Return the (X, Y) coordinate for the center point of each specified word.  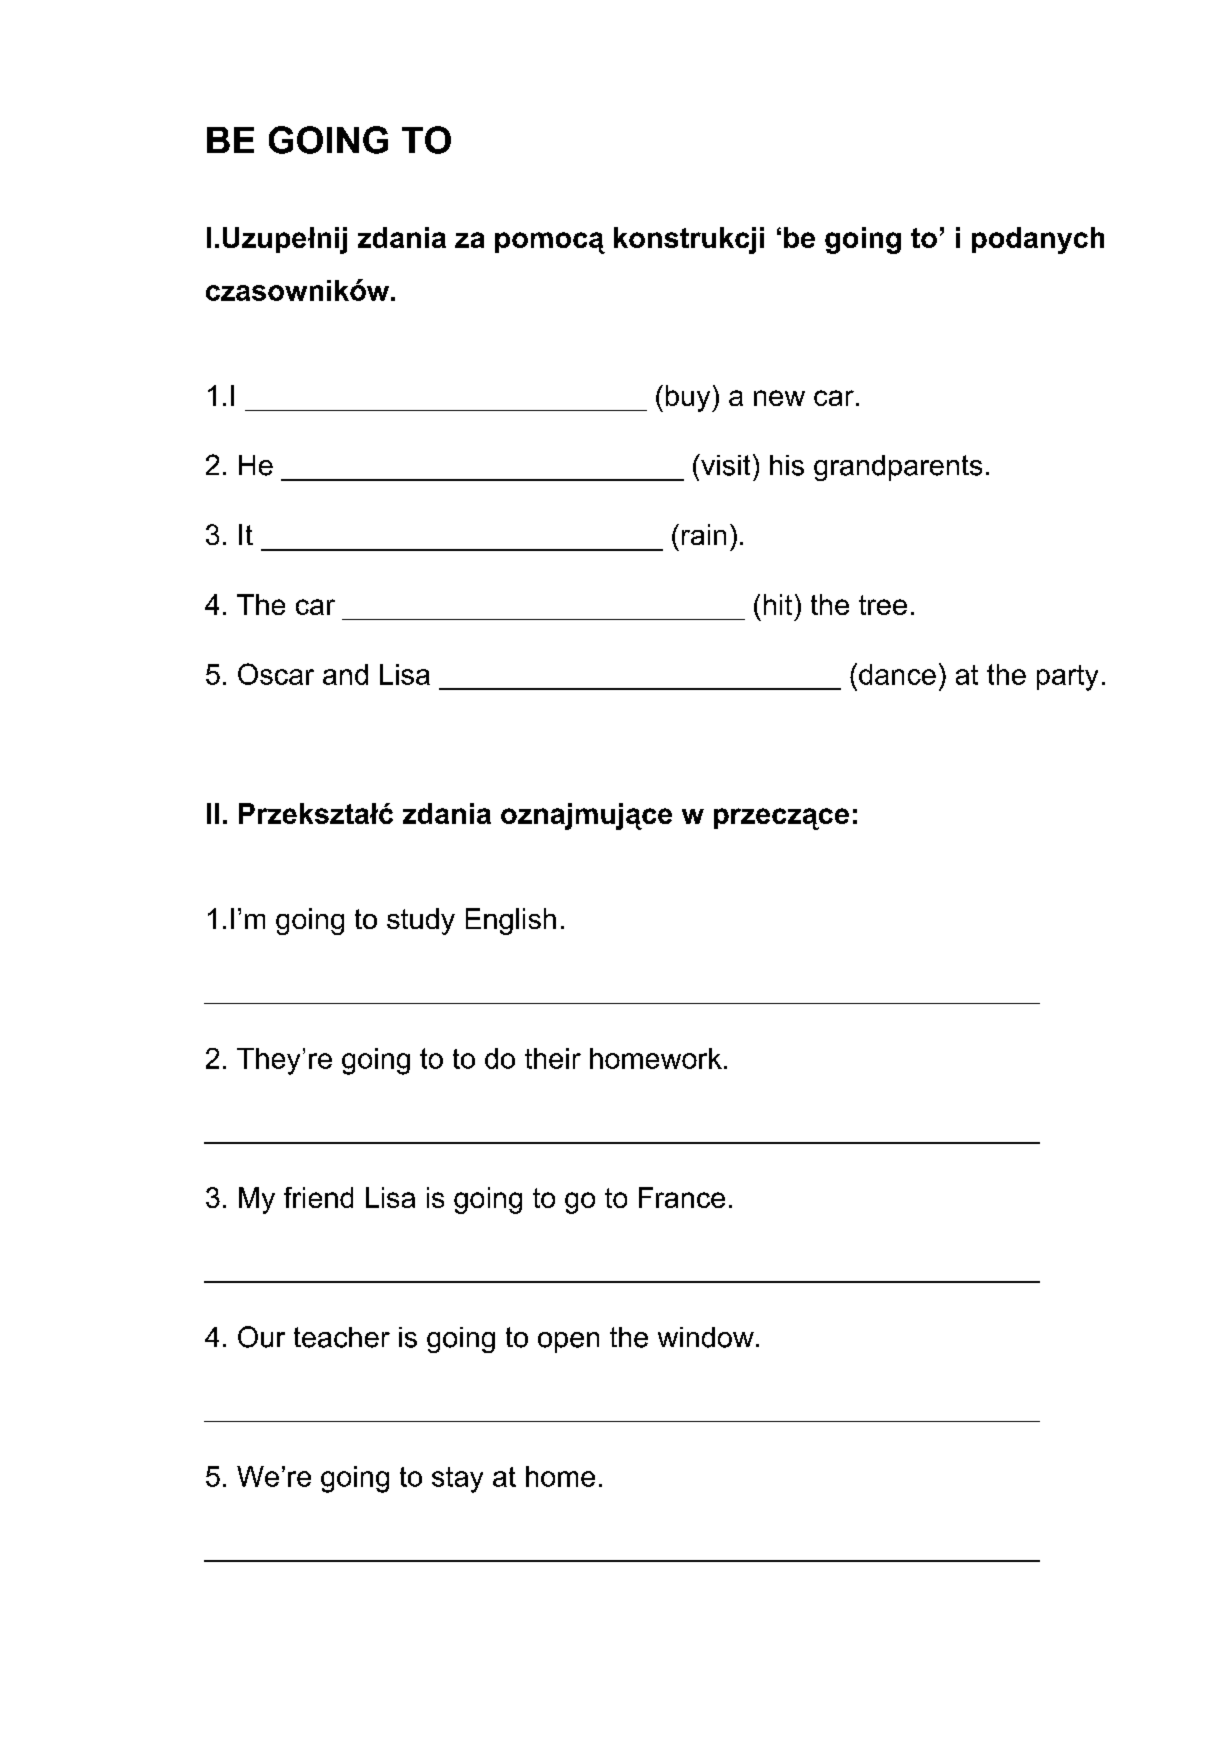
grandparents (898, 468)
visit (724, 465)
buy (689, 398)
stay (457, 1480)
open (568, 1342)
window (706, 1337)
